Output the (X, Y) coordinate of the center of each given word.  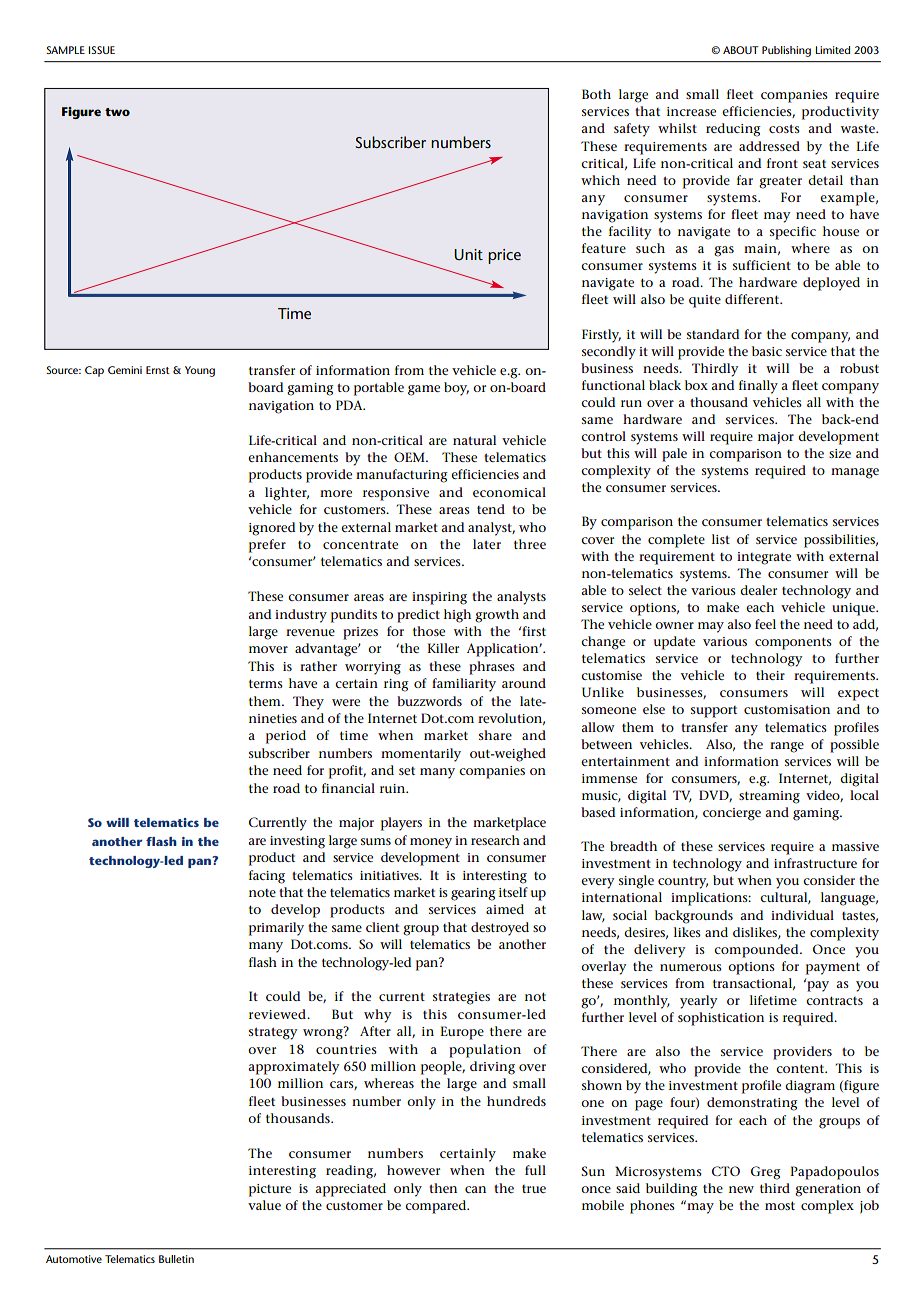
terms (266, 683)
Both (596, 94)
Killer (443, 648)
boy (456, 389)
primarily (276, 929)
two (117, 112)
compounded (757, 951)
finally (758, 387)
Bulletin (176, 1259)
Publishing (786, 51)
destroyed (500, 929)
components (793, 643)
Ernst (158, 370)
